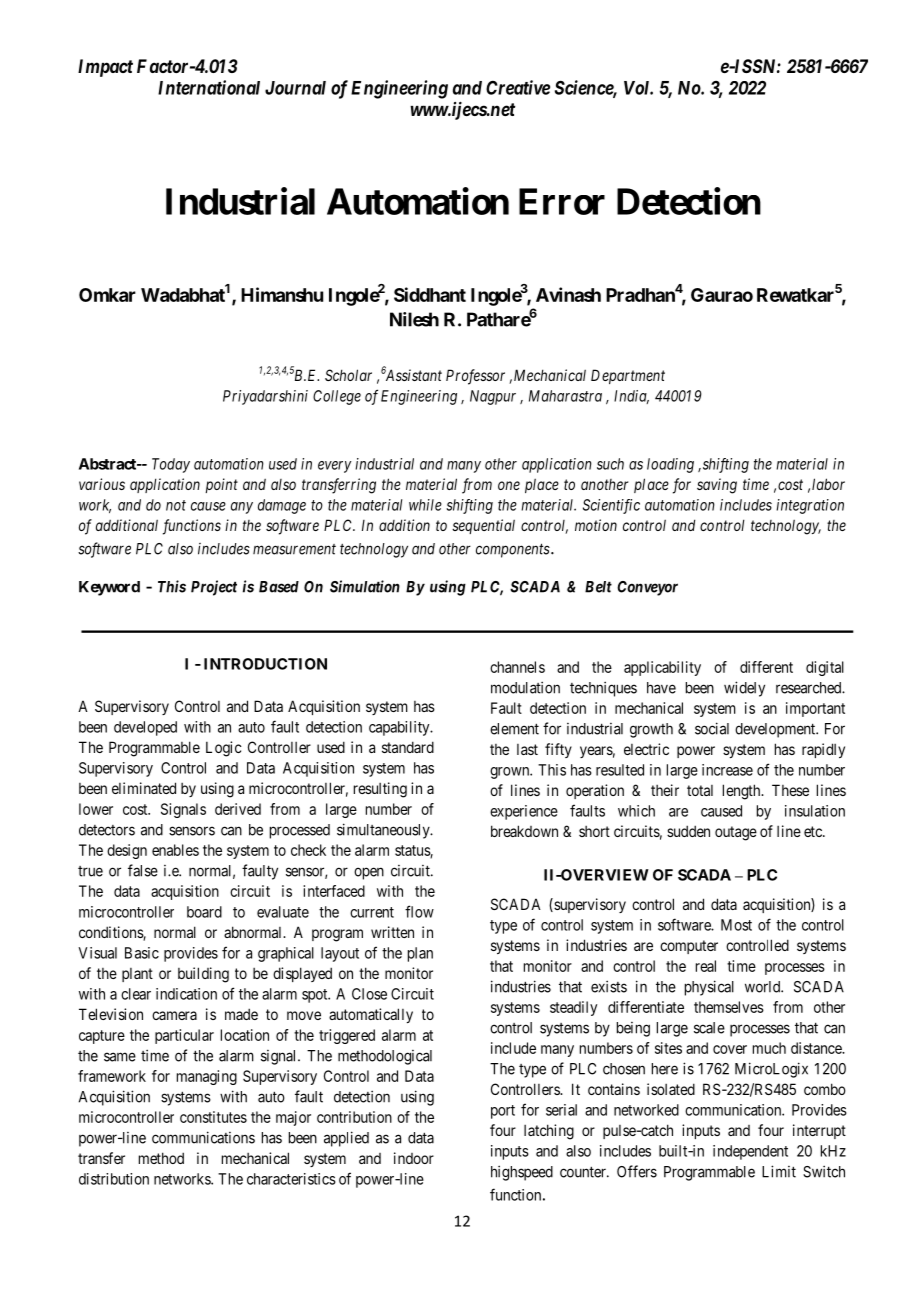  I want to click on Himanshu, so click(282, 294).
